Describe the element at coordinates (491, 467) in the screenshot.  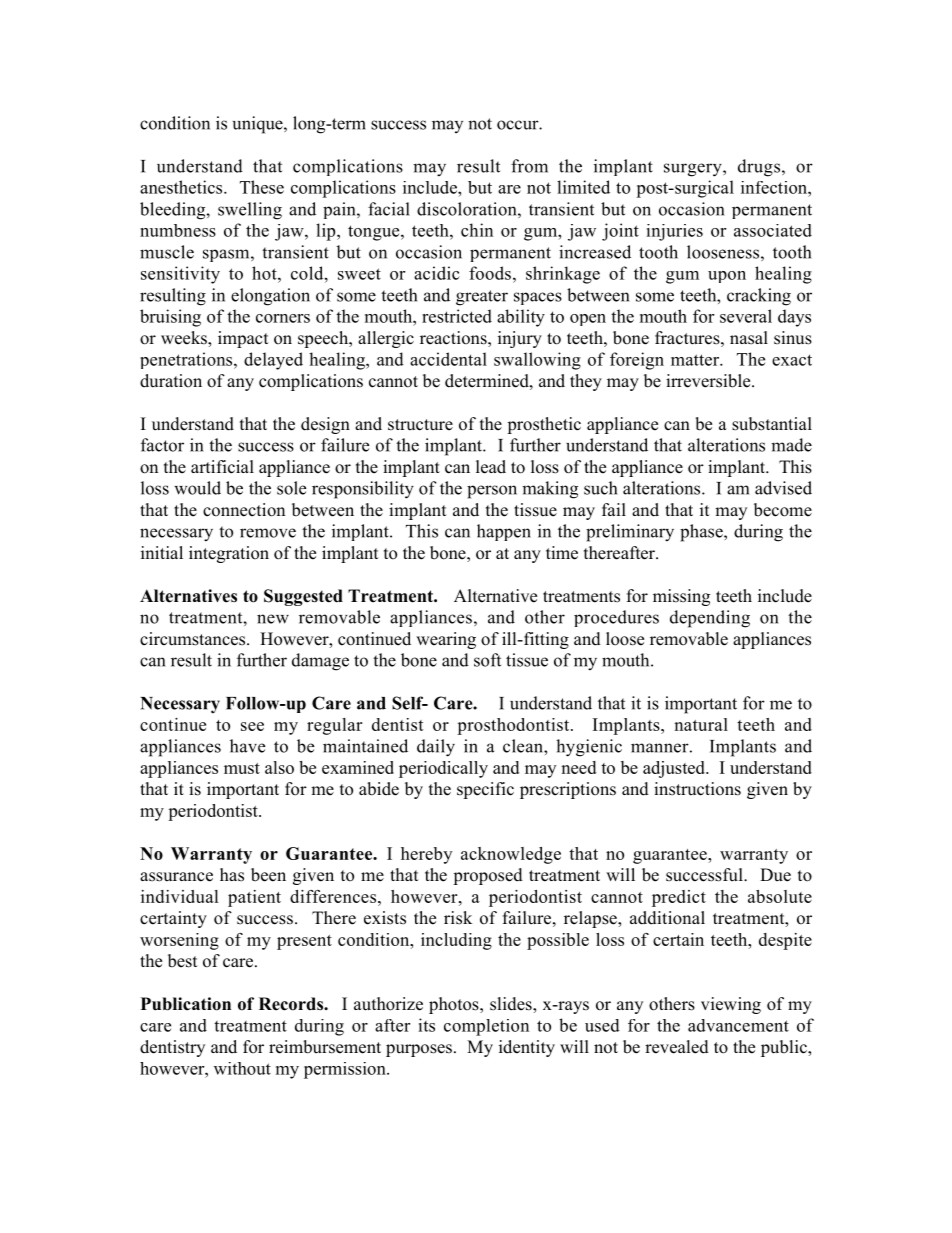
I see `lead` at that location.
